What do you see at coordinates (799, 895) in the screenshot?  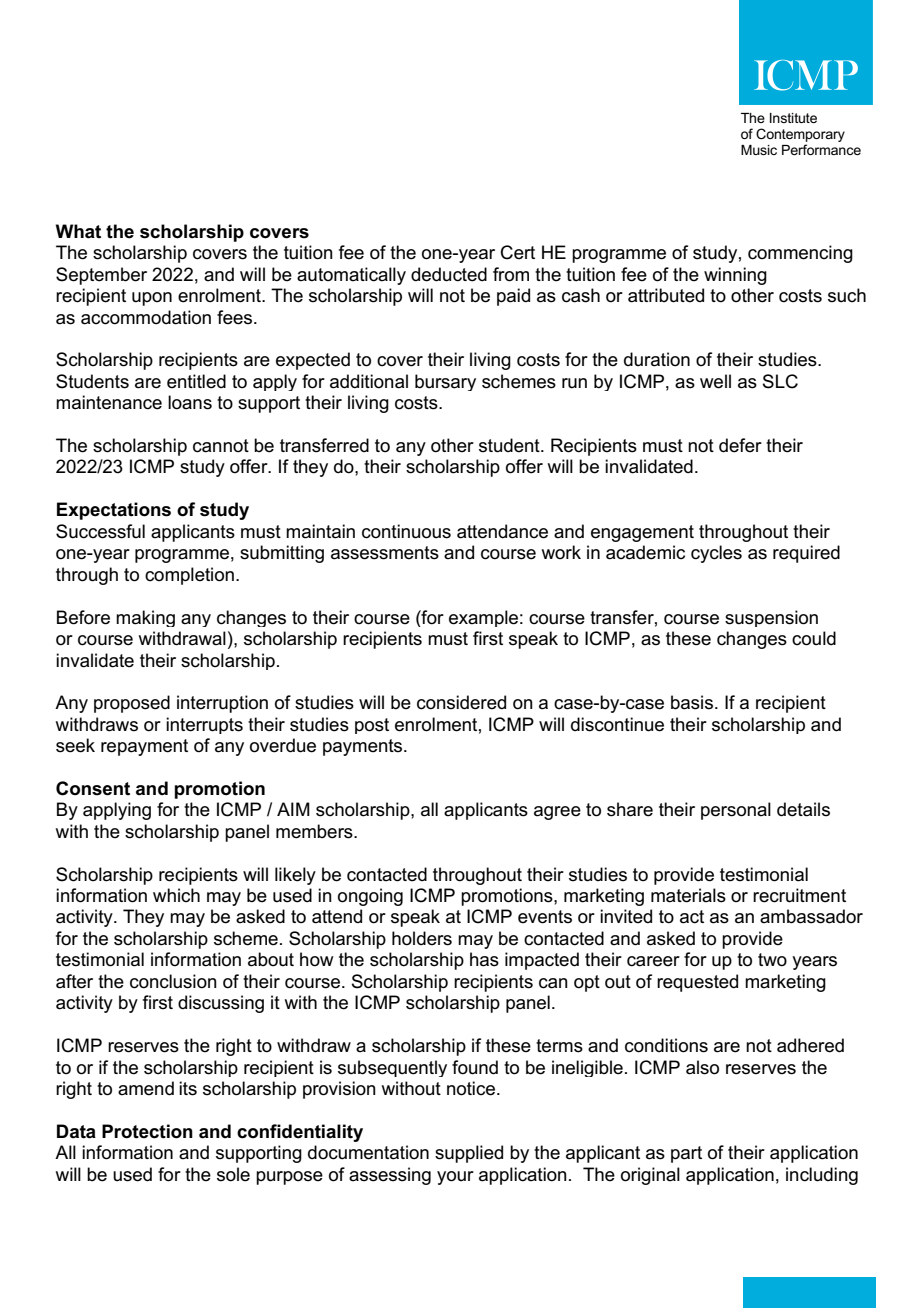 I see `recruitment` at bounding box center [799, 895].
